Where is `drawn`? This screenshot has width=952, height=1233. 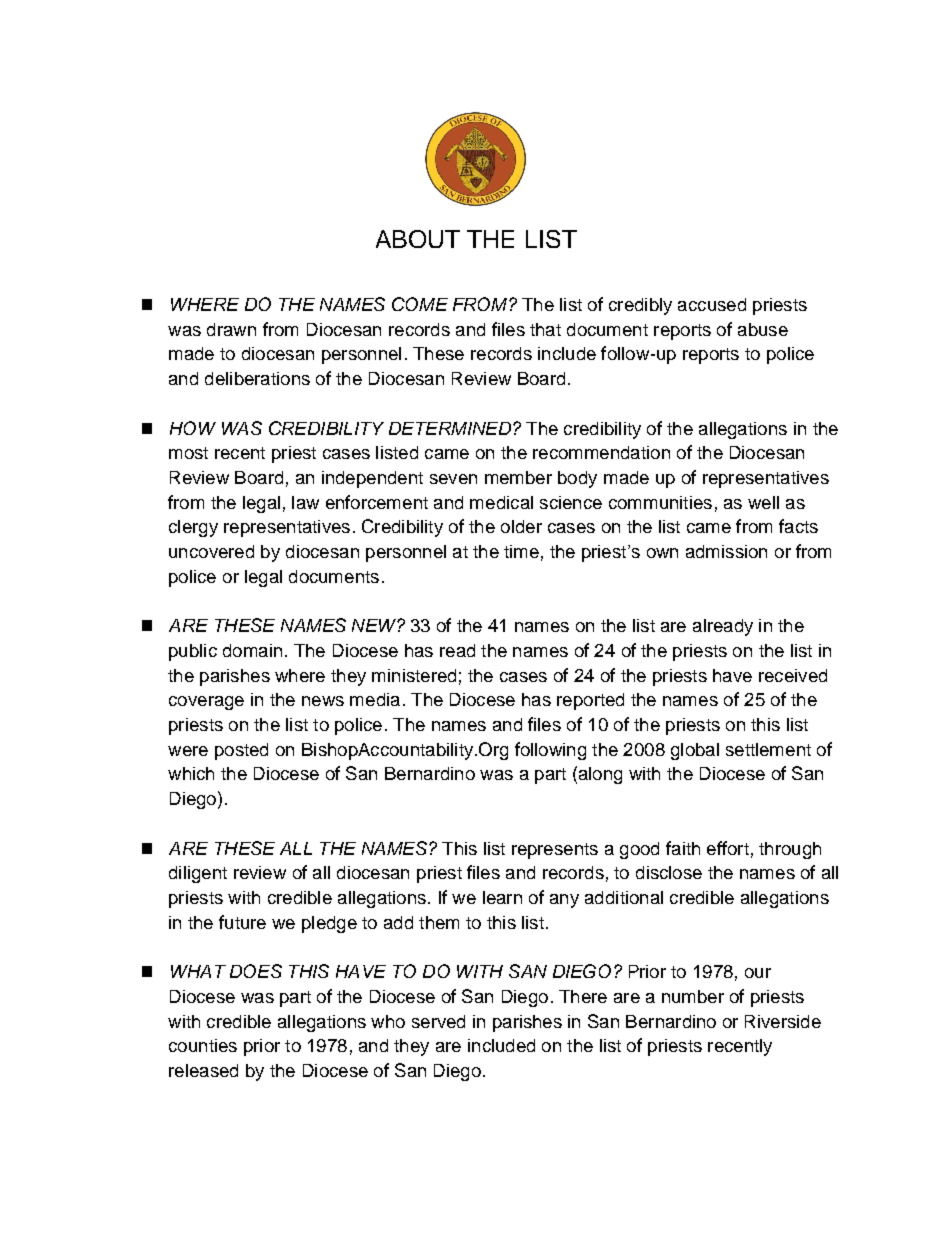
drawn is located at coordinates (231, 329).
